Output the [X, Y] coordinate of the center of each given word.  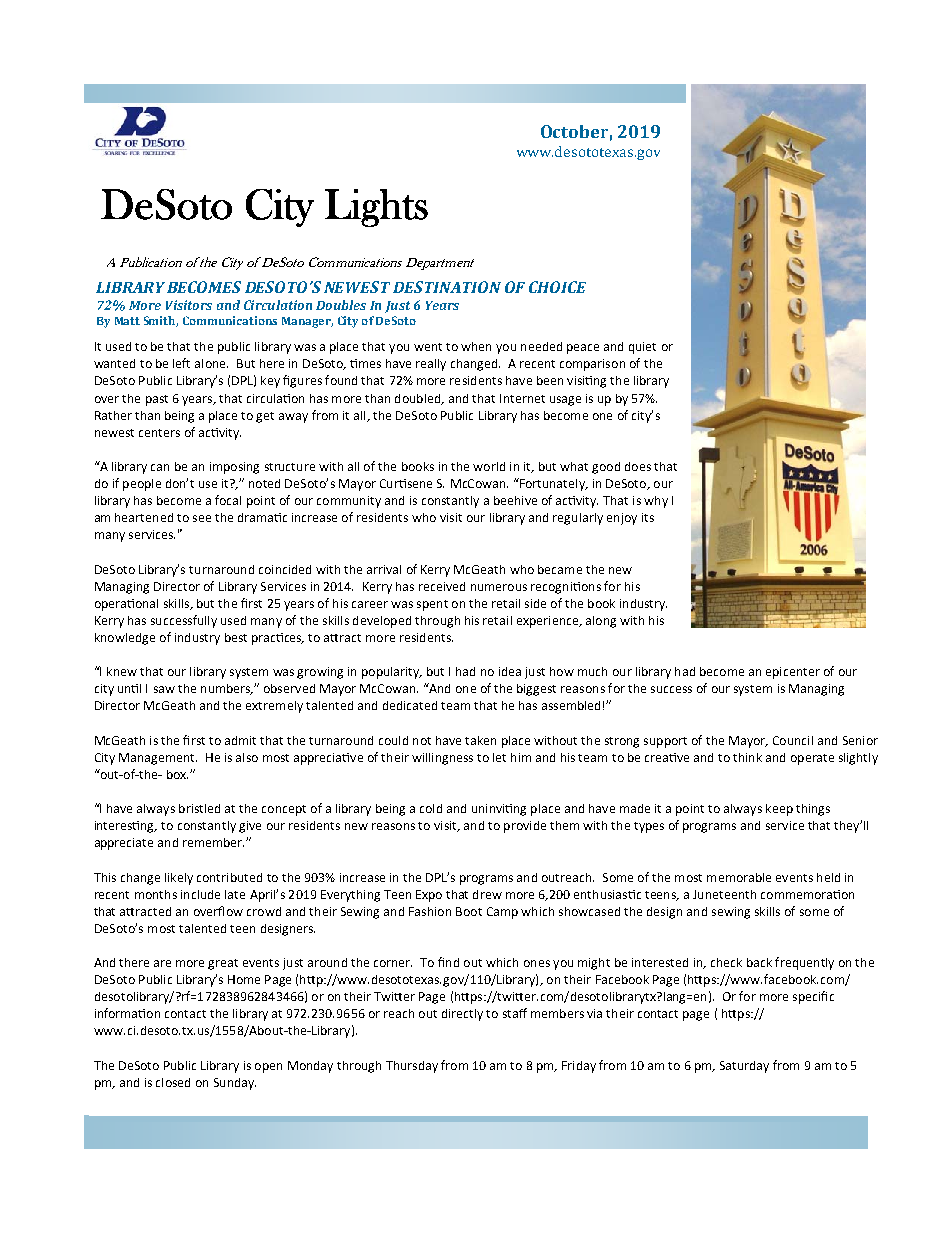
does [638, 466]
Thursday [412, 1067]
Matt [127, 321]
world [489, 466]
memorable [739, 877]
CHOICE [557, 287]
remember [213, 842]
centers [159, 433]
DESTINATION [447, 287]
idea [510, 671]
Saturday [744, 1067]
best [236, 637]
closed [173, 1082]
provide [525, 827]
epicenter [793, 673]
